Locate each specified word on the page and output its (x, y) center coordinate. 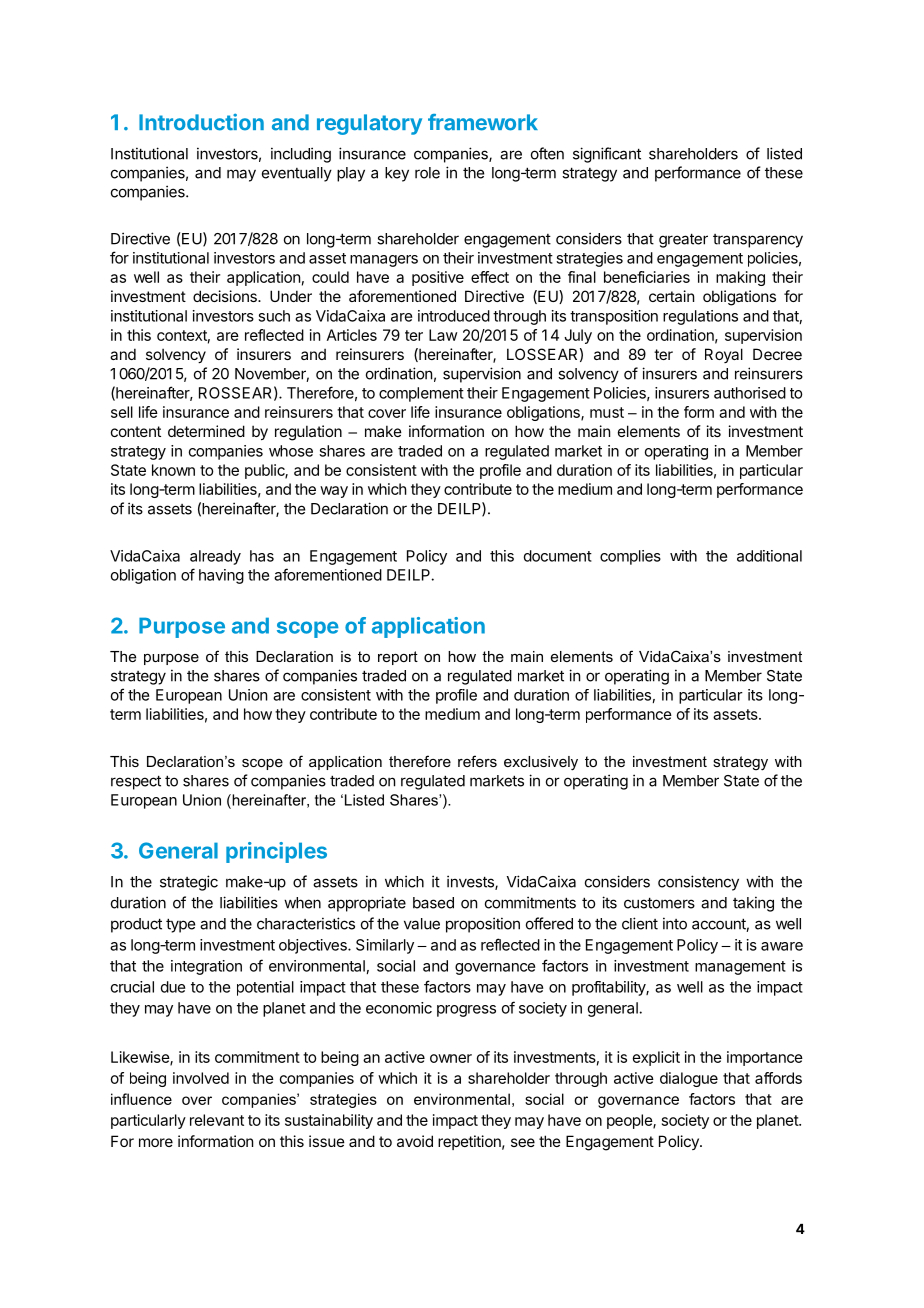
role (427, 173)
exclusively (541, 763)
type (180, 925)
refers (477, 761)
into (675, 923)
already (215, 557)
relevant (217, 1120)
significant (607, 155)
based (433, 903)
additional (769, 556)
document (558, 556)
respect (136, 782)
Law (443, 335)
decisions (226, 296)
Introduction (201, 122)
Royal (724, 355)
